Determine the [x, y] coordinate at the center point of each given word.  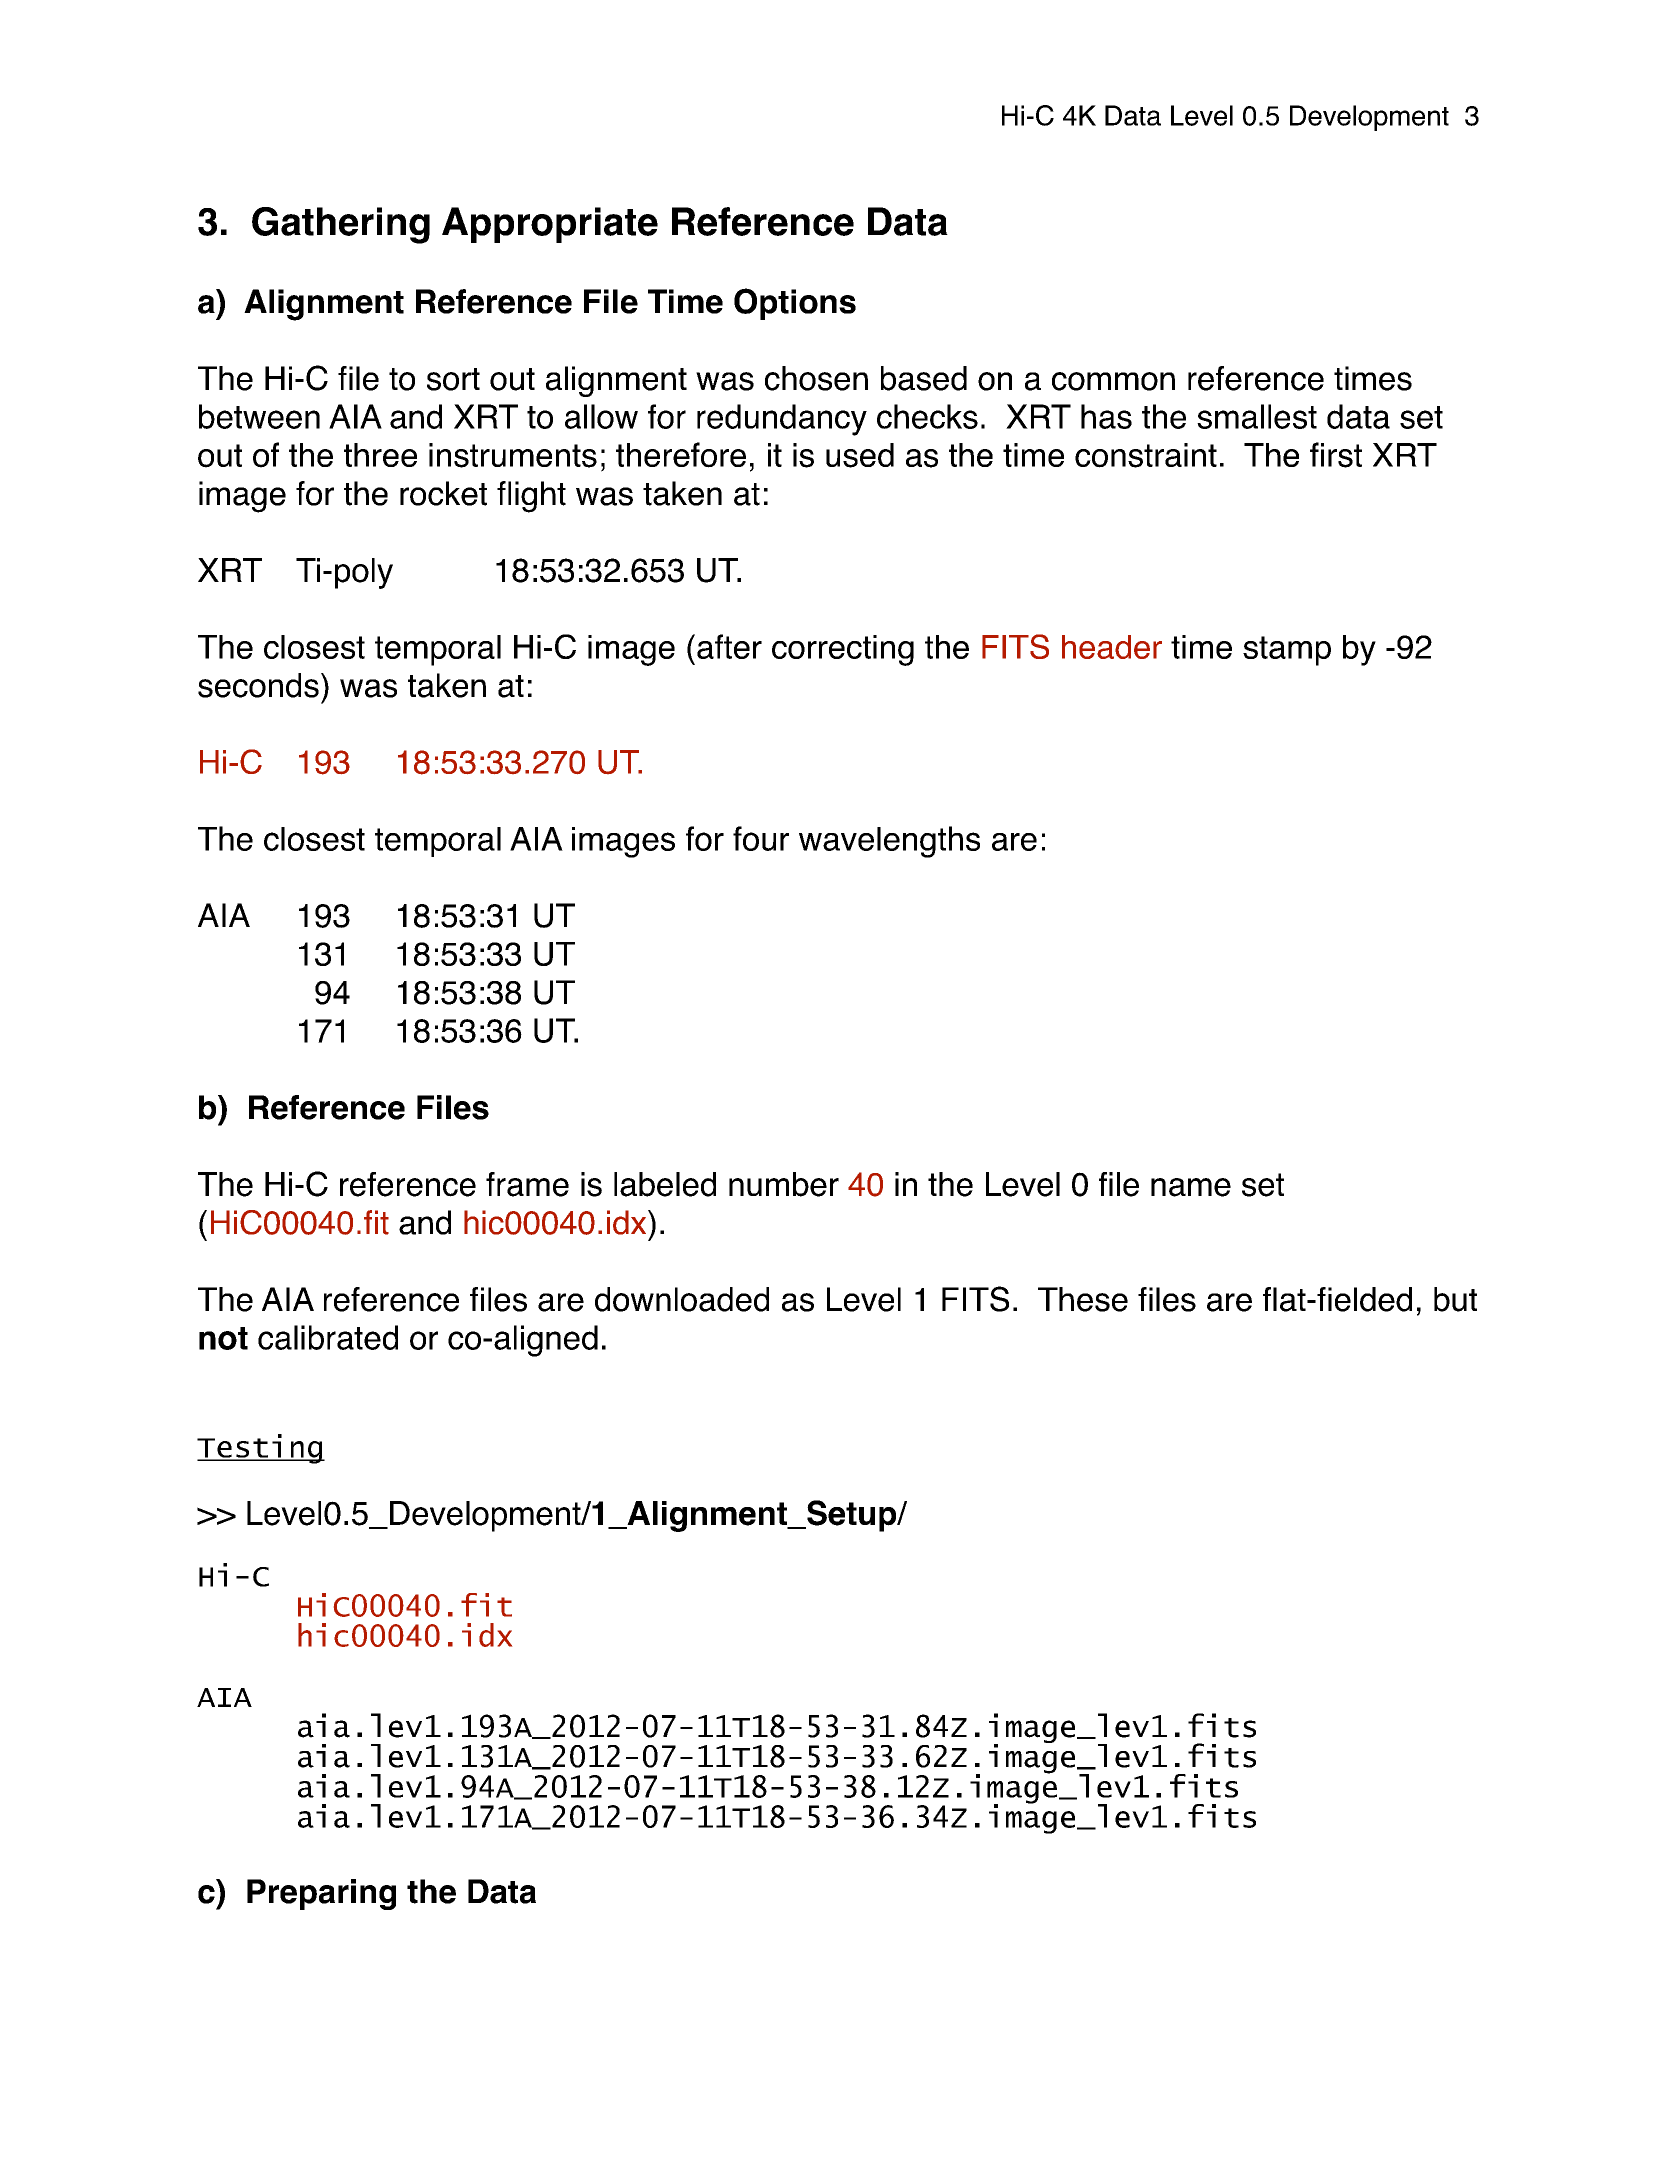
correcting [843, 650]
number [784, 1184]
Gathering [341, 225]
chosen [816, 378]
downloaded [682, 1299]
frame [527, 1184]
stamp [1287, 651]
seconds [258, 685]
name [1191, 1187]
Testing [261, 1449]
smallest [1257, 416]
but [1455, 1299]
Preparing [321, 1894]
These [1083, 1299]
